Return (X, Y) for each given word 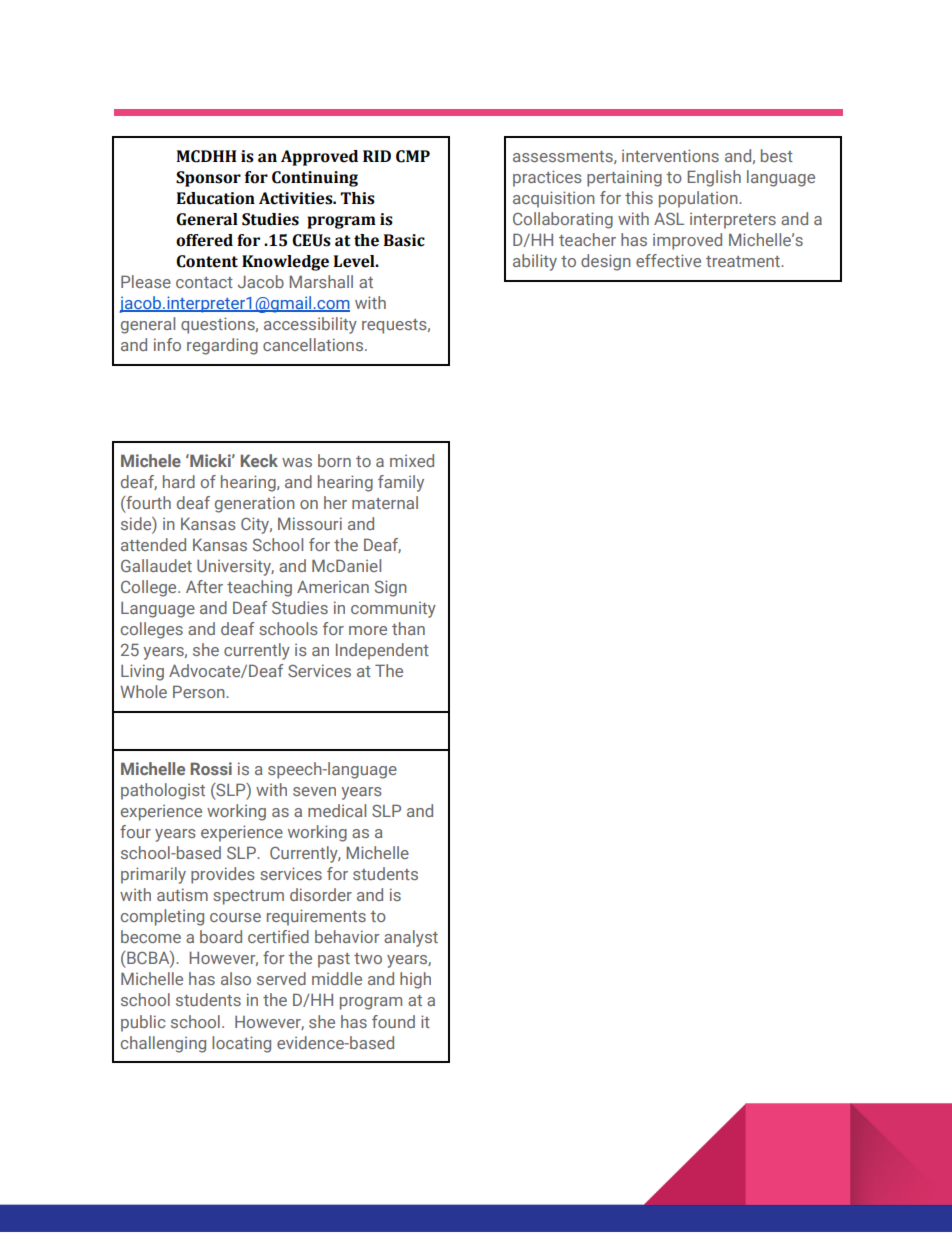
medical (337, 810)
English (714, 178)
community (393, 609)
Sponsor (208, 179)
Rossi (211, 768)
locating (241, 1044)
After (204, 586)
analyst (411, 938)
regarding (222, 346)
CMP (413, 156)
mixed (412, 460)
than (408, 628)
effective (668, 260)
